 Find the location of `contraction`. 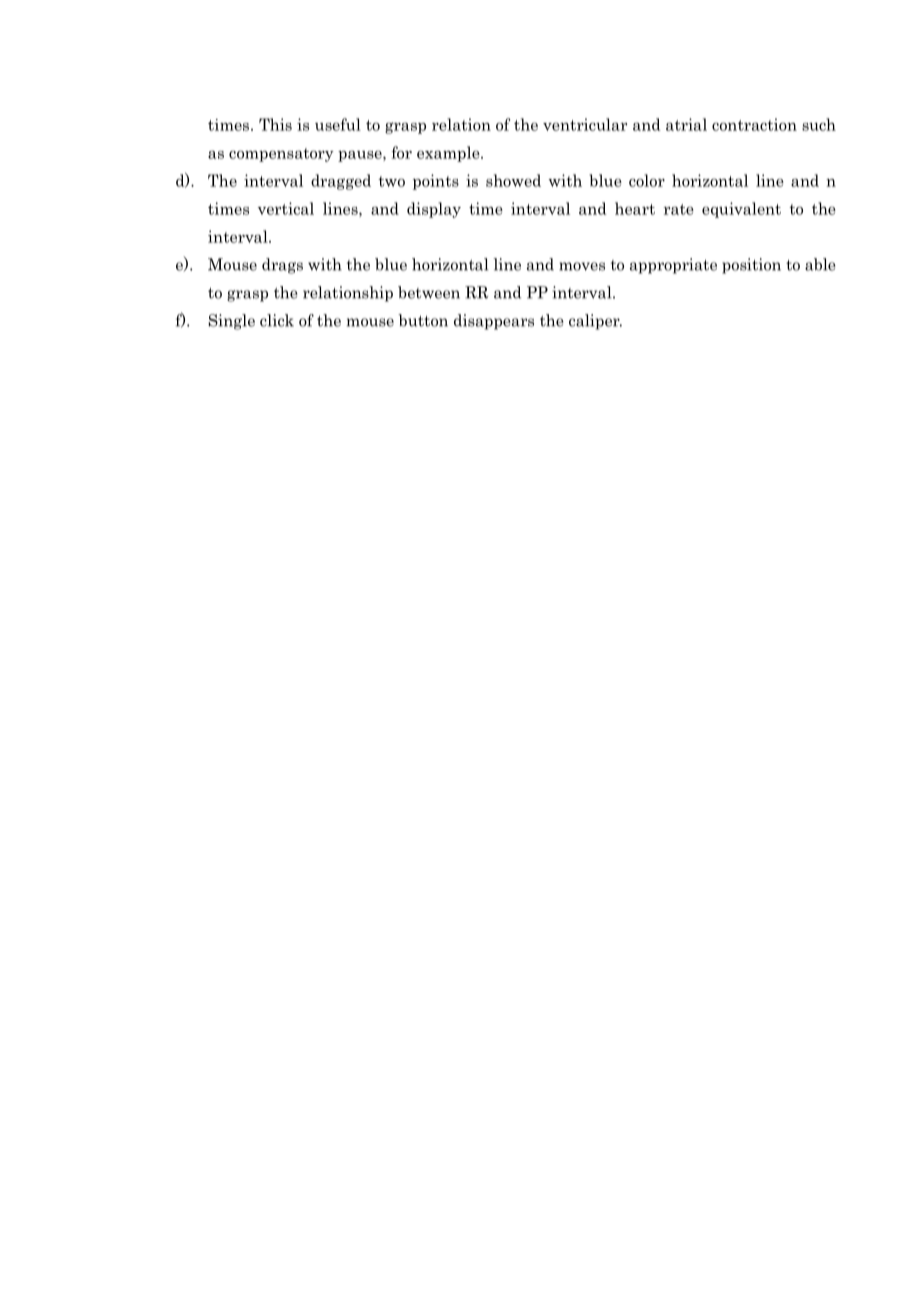

contraction is located at coordinates (754, 124).
